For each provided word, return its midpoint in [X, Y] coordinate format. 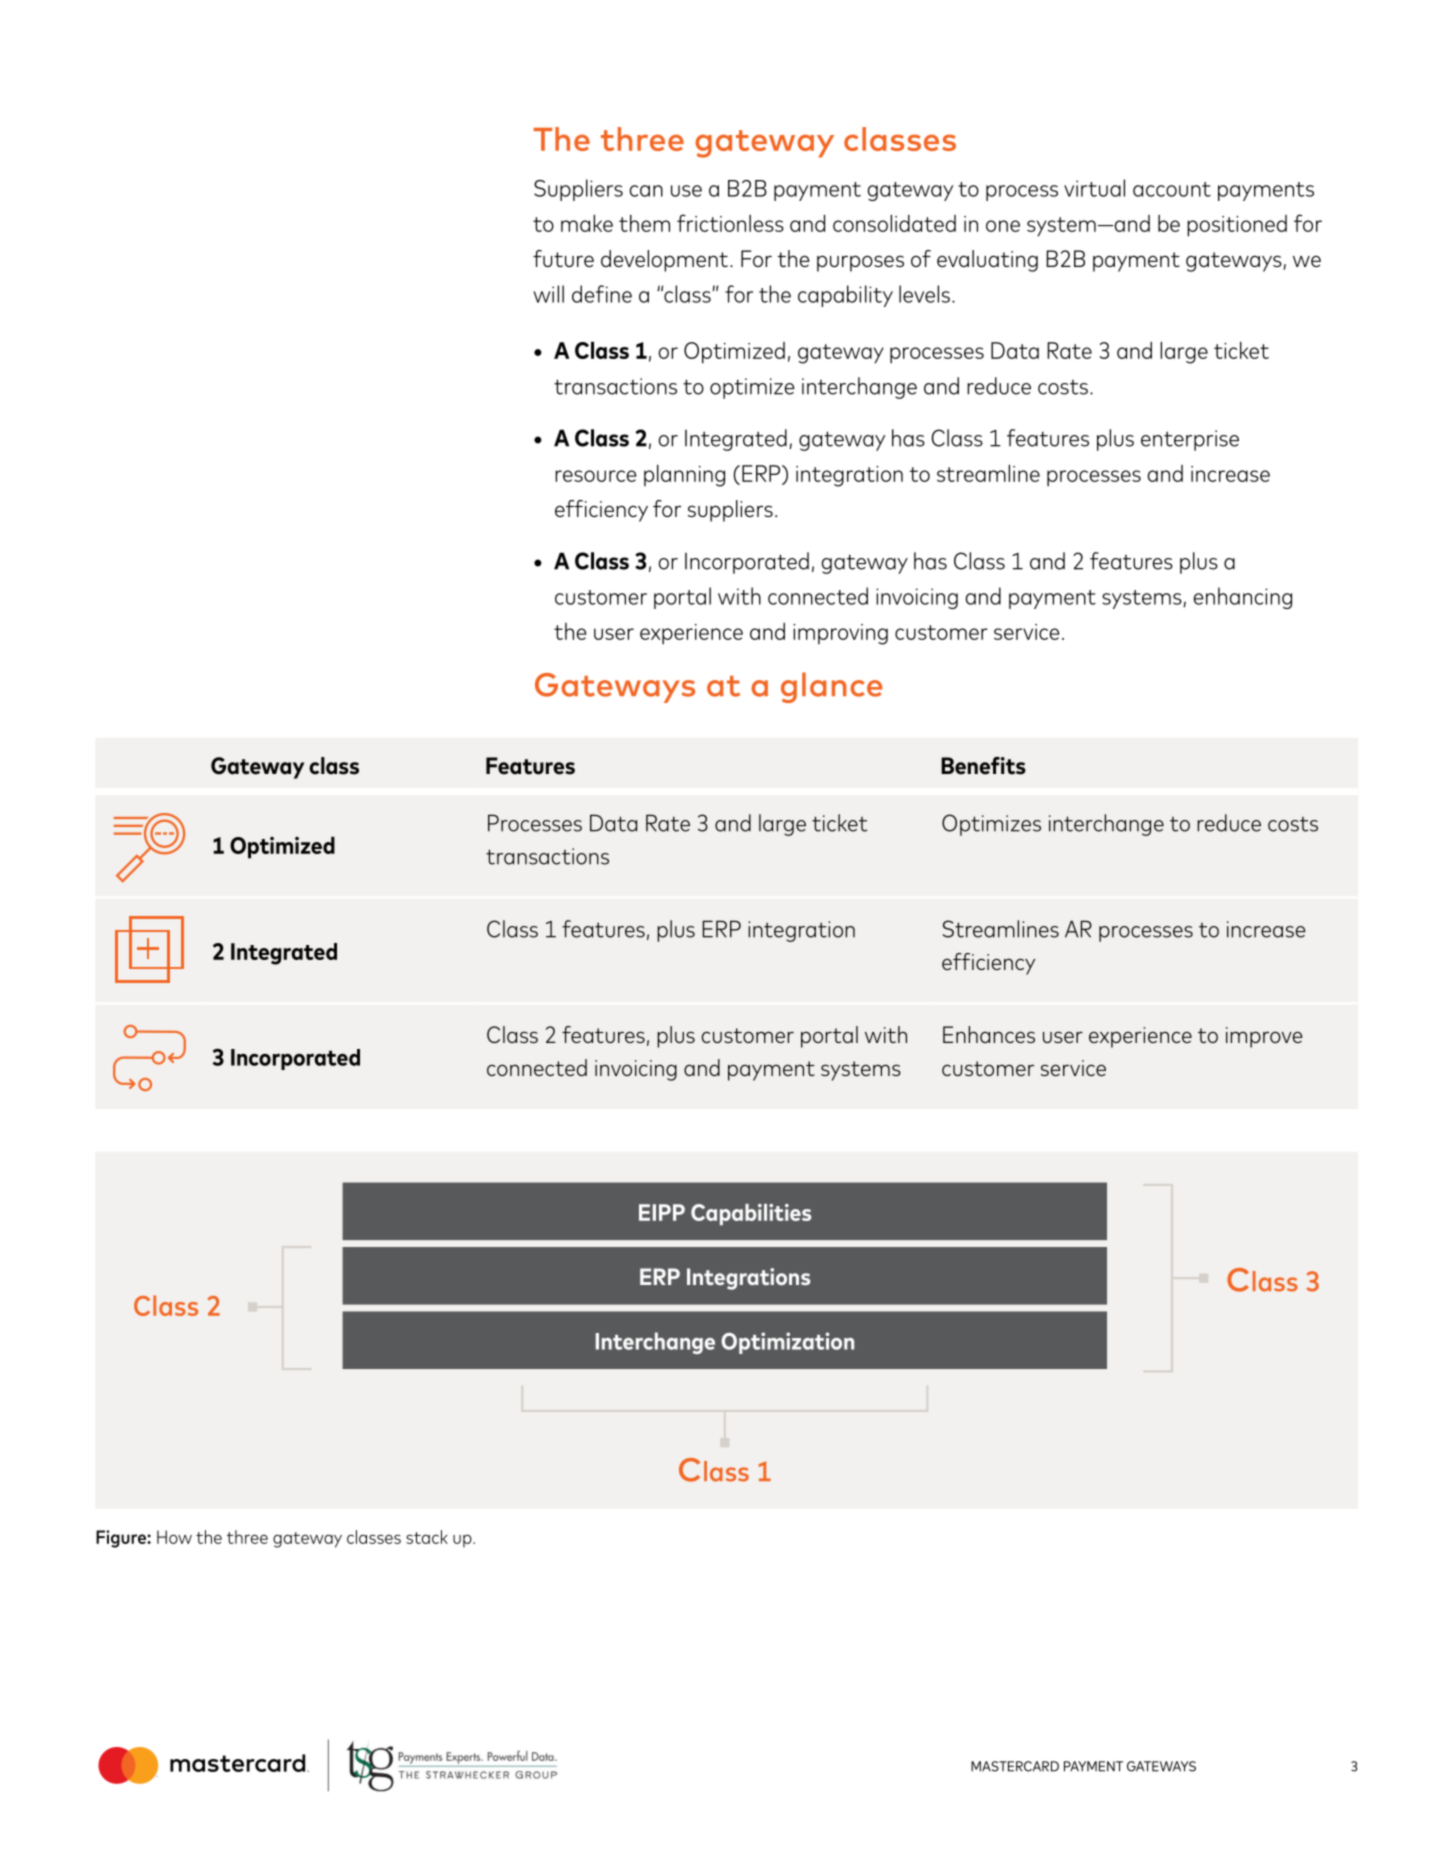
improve [1264, 1037]
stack [427, 1537]
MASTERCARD [1015, 1766]
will [548, 294]
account [1172, 189]
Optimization [787, 1343]
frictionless [730, 223]
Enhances [989, 1034]
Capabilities [751, 1214]
